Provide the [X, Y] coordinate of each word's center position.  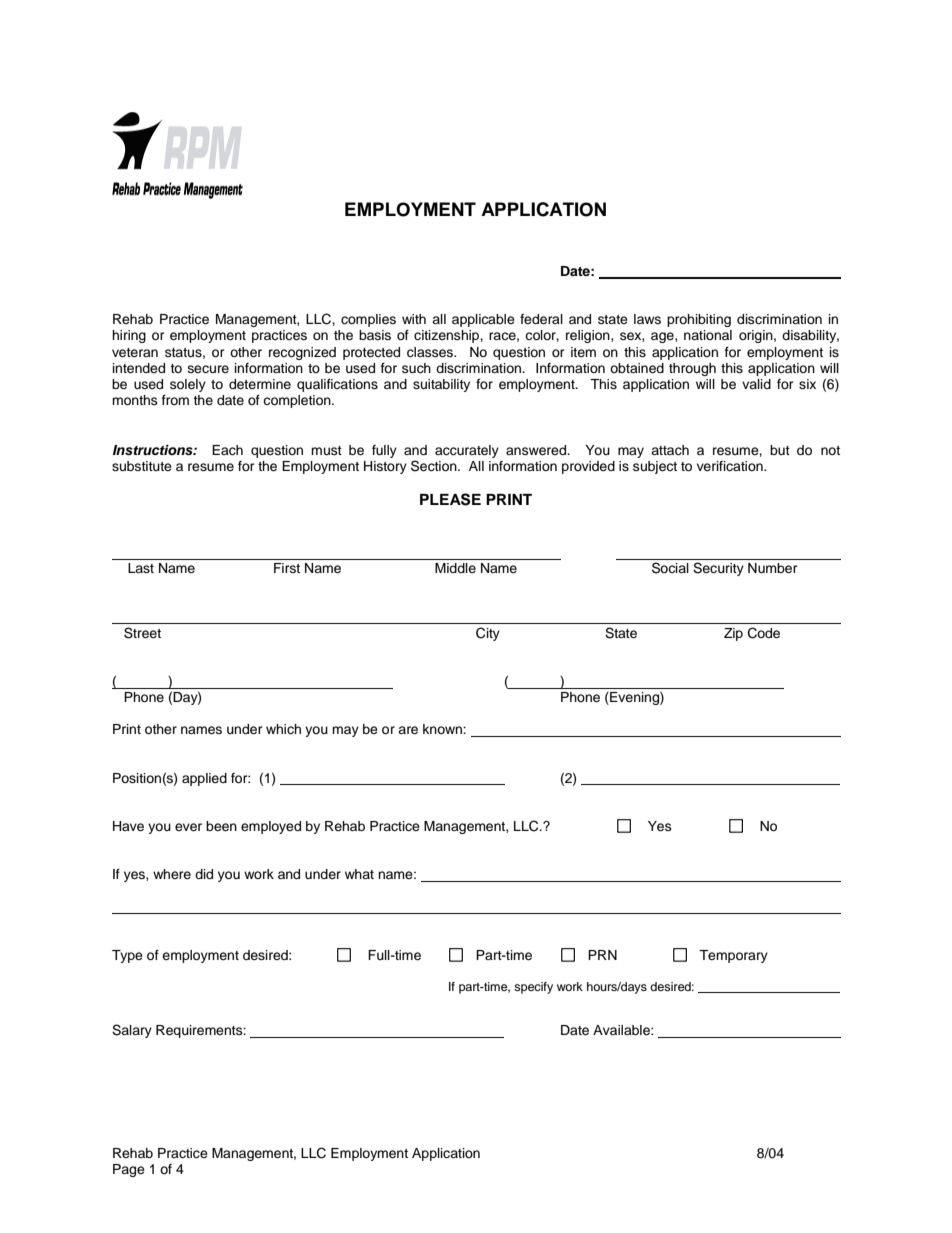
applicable [483, 320]
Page [129, 1170]
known [443, 729]
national [708, 335]
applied [204, 779]
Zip [733, 634]
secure [208, 369]
